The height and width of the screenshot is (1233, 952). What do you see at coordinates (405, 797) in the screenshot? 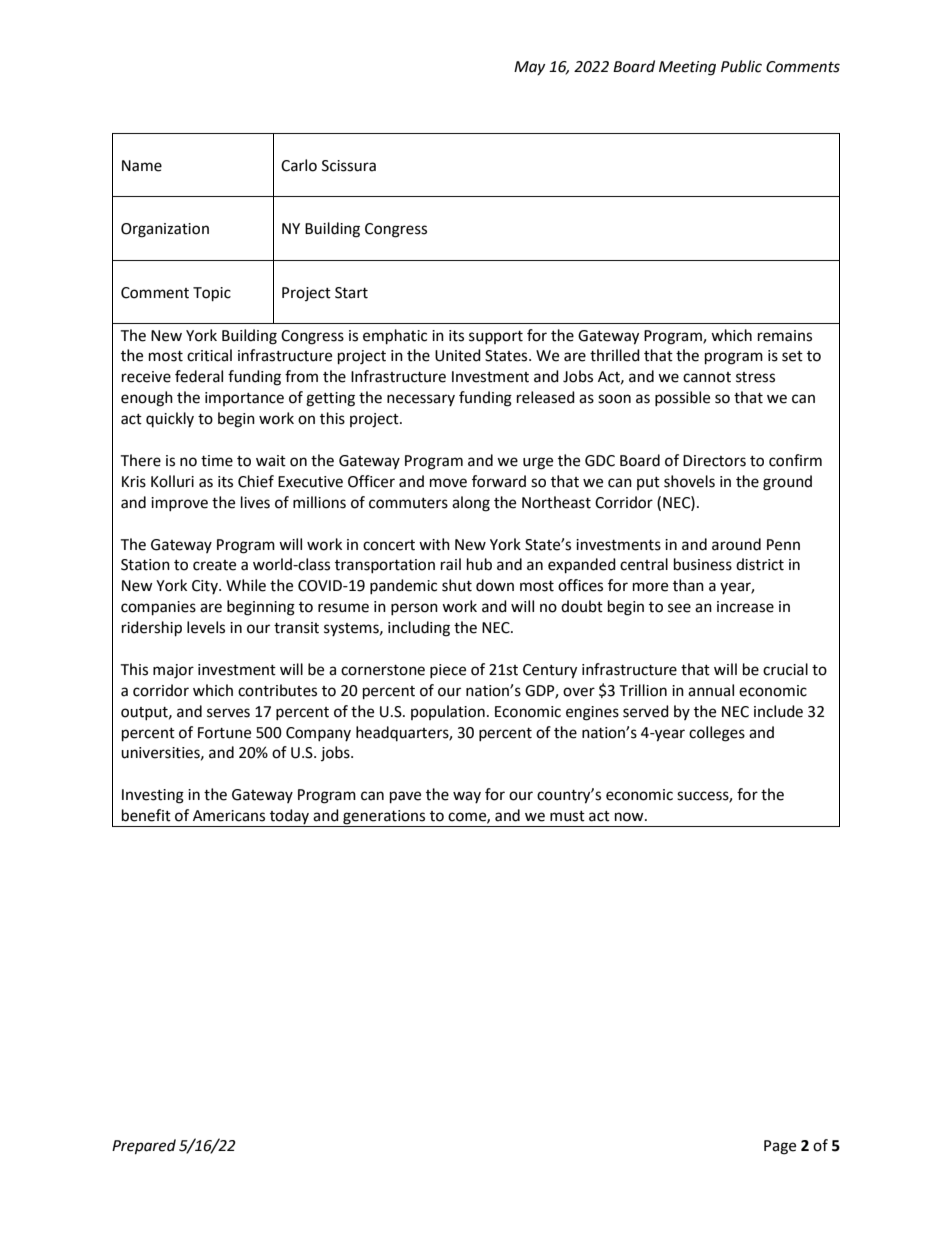
I see `pave` at bounding box center [405, 797].
